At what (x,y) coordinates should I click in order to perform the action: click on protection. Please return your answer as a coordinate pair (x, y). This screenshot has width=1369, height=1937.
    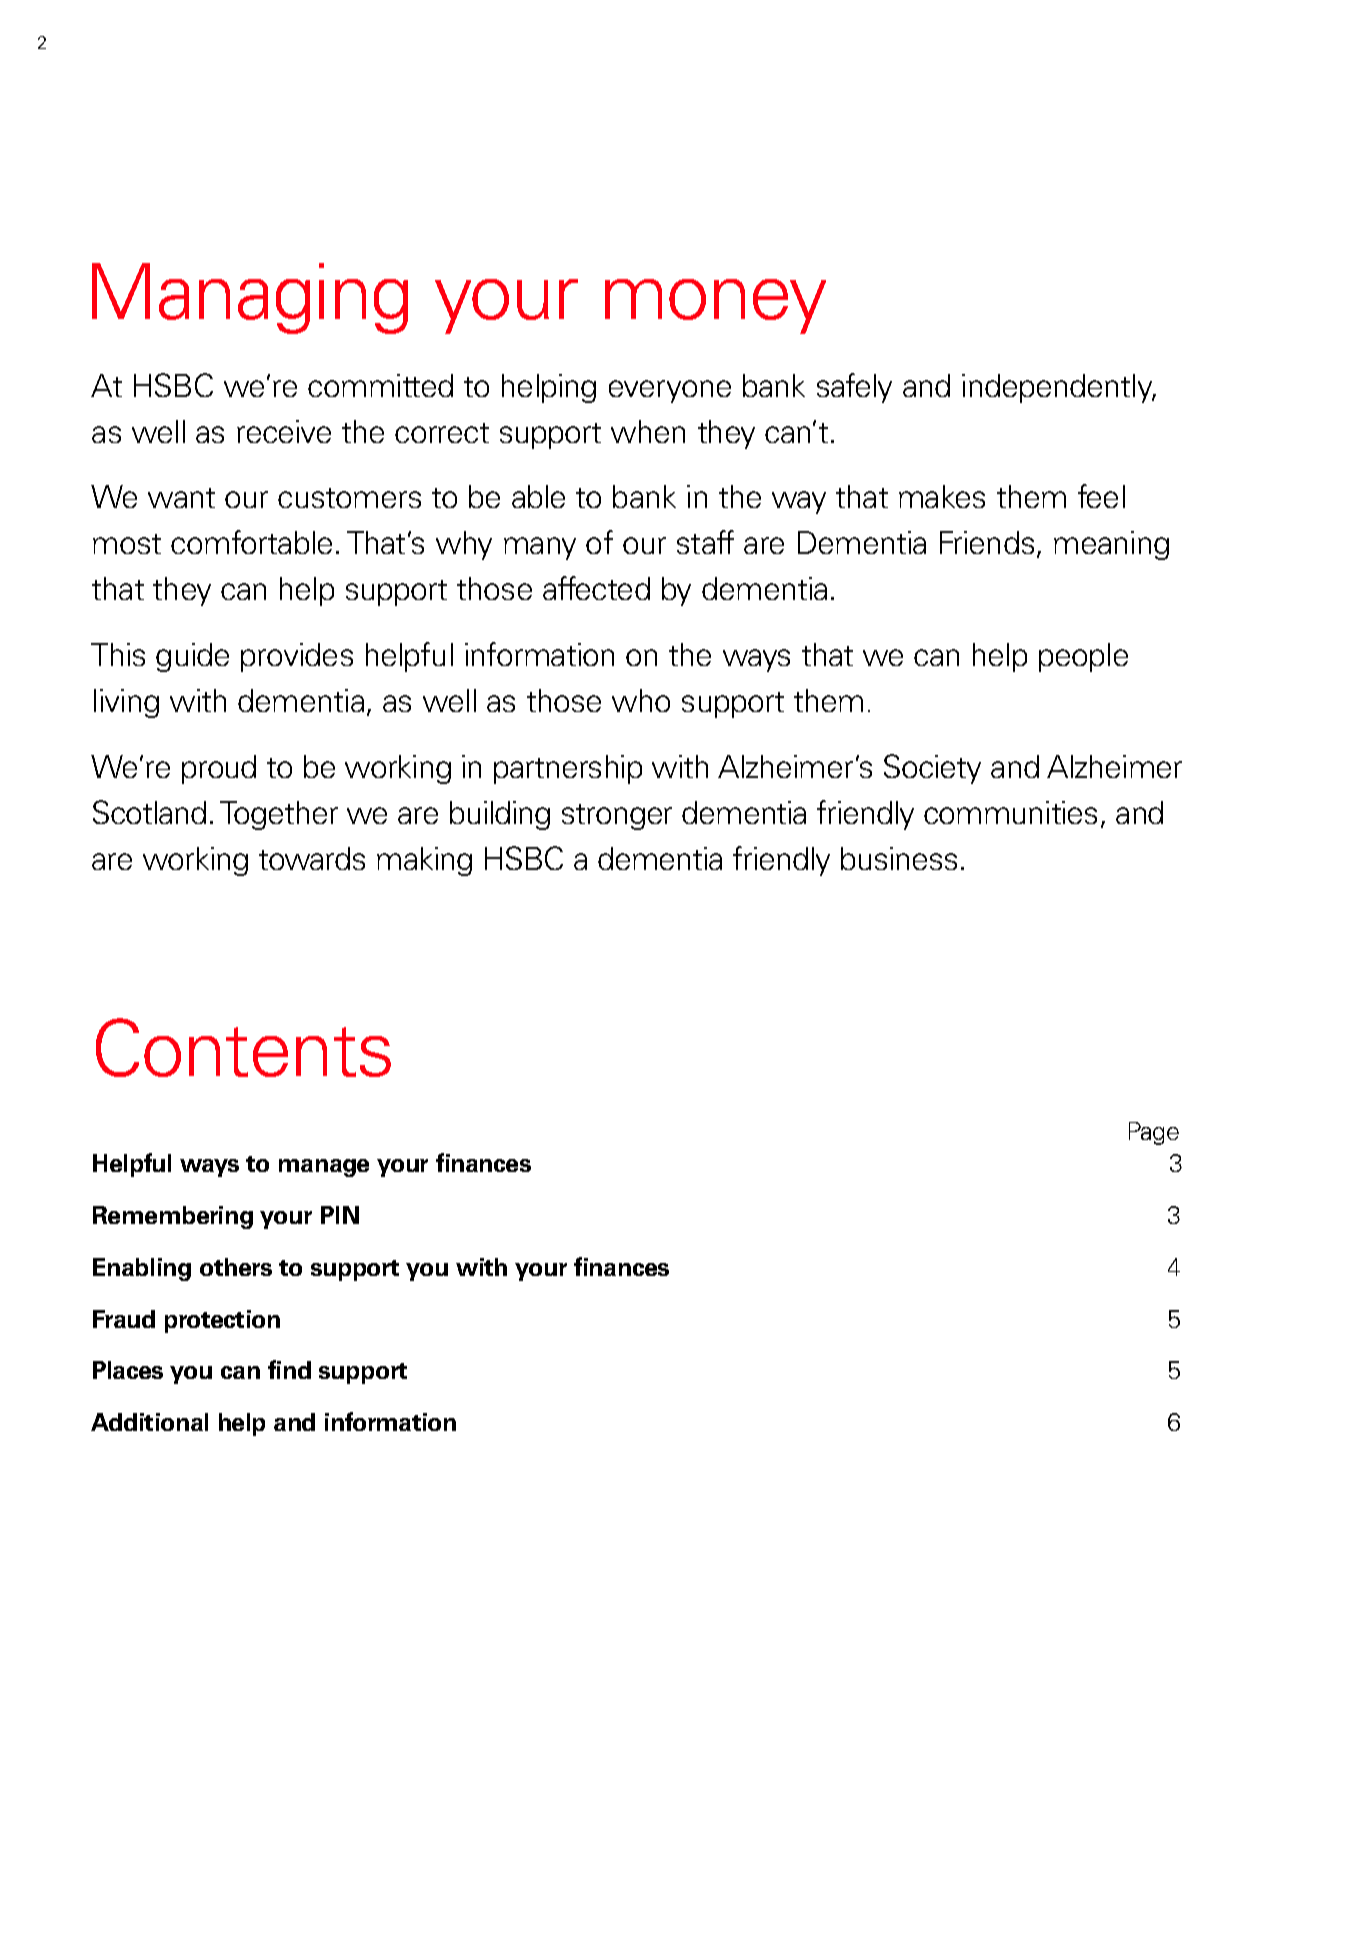
    Looking at the image, I should click on (222, 1321).
